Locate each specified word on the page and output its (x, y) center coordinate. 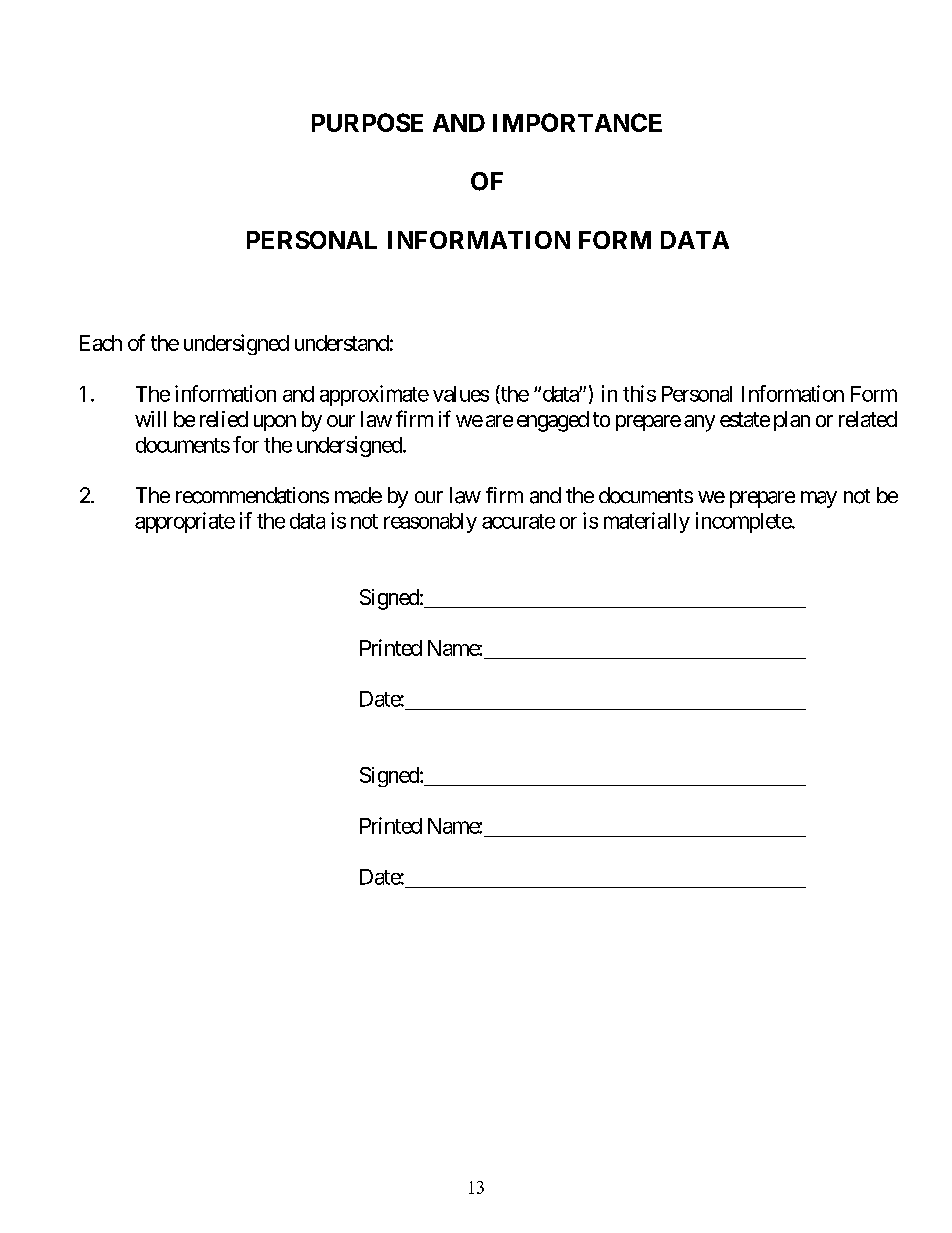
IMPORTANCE (577, 122)
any (699, 423)
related (868, 419)
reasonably (430, 523)
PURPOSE (367, 122)
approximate (374, 395)
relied (224, 419)
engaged (553, 421)
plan (792, 421)
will (150, 419)
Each (101, 343)
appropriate (185, 522)
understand (342, 343)
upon (275, 423)
